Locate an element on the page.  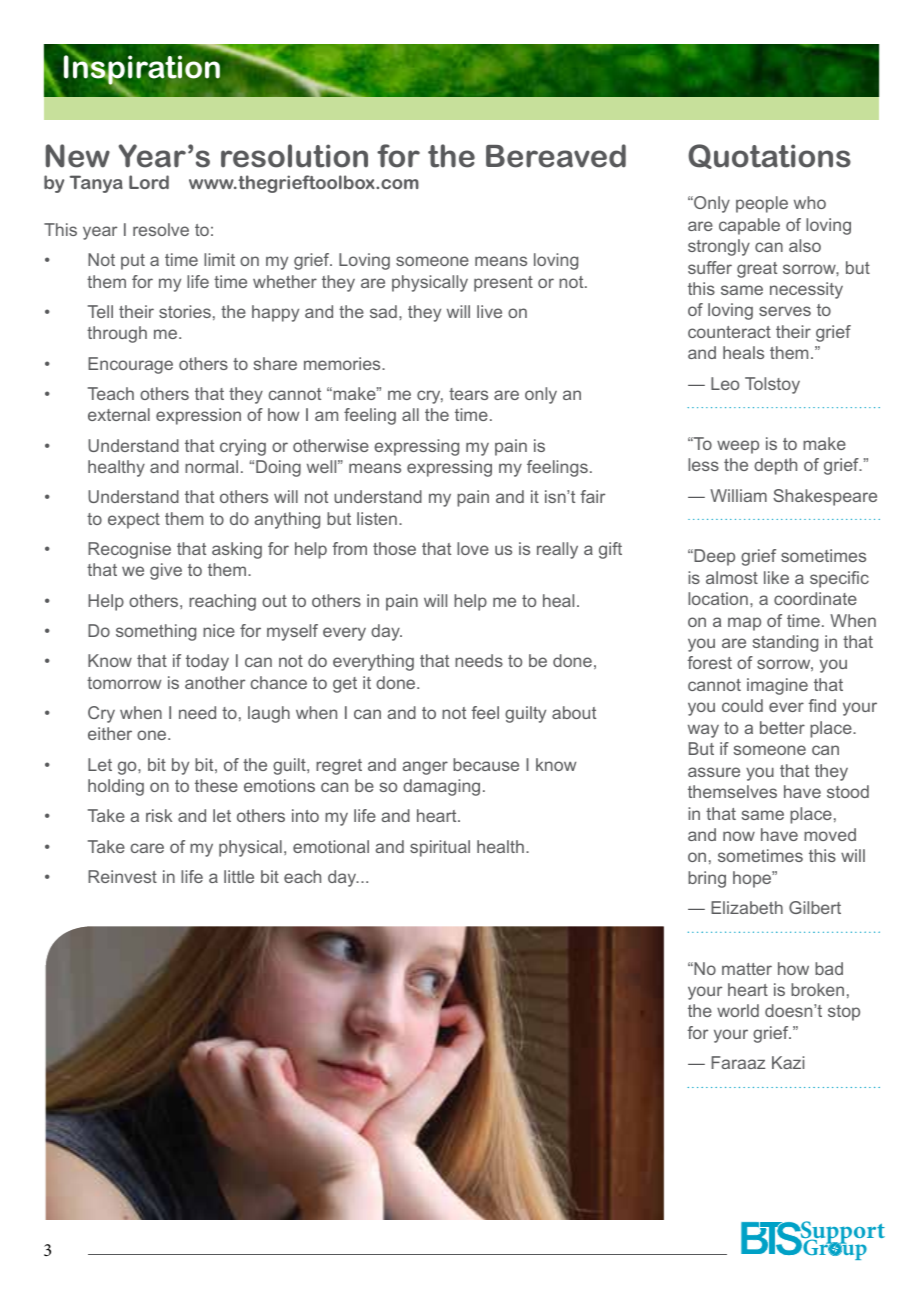
world is located at coordinates (738, 1010).
